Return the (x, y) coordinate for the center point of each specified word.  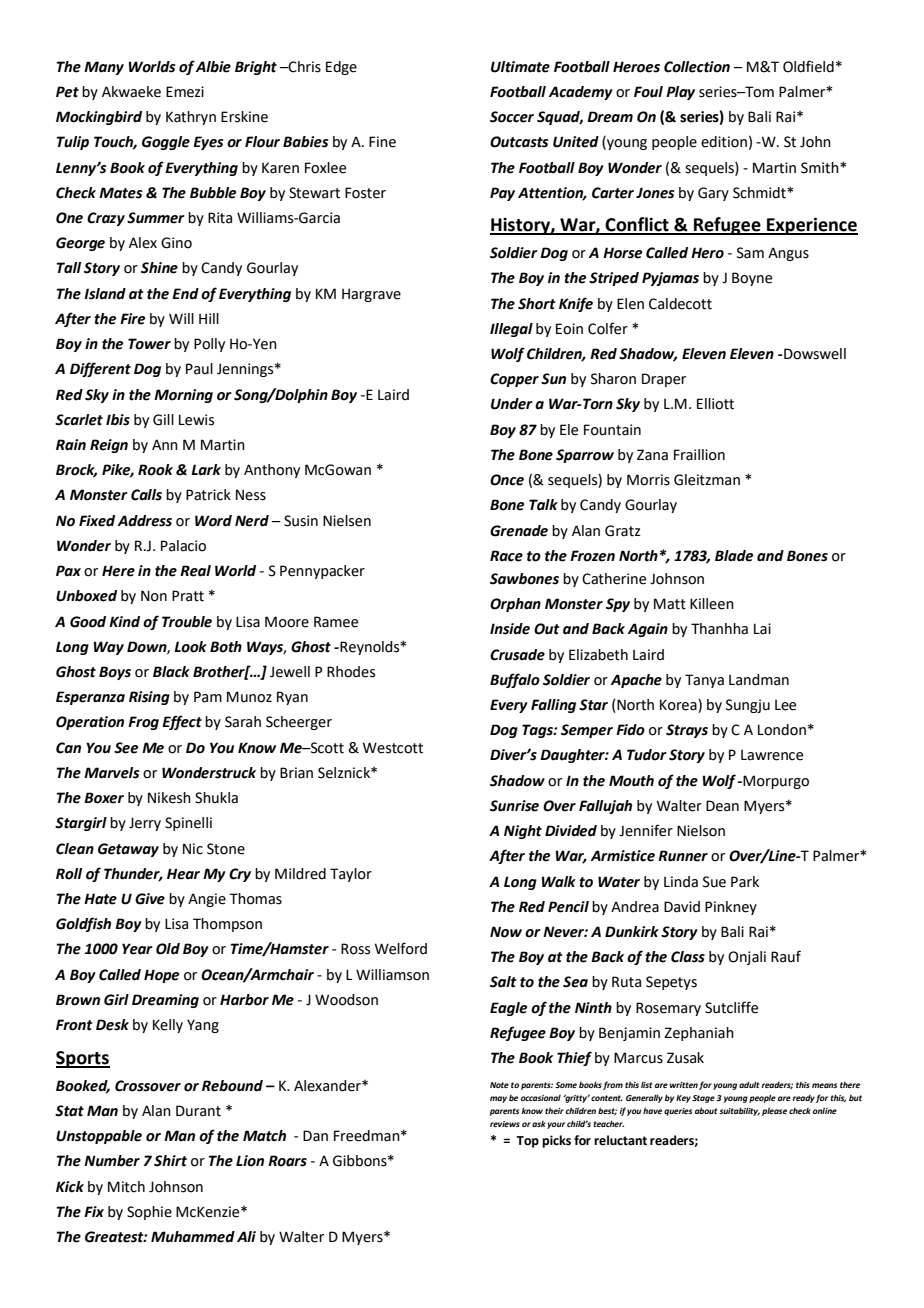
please (774, 1111)
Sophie (149, 1213)
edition (724, 142)
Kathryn (191, 118)
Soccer (512, 117)
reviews (505, 1124)
